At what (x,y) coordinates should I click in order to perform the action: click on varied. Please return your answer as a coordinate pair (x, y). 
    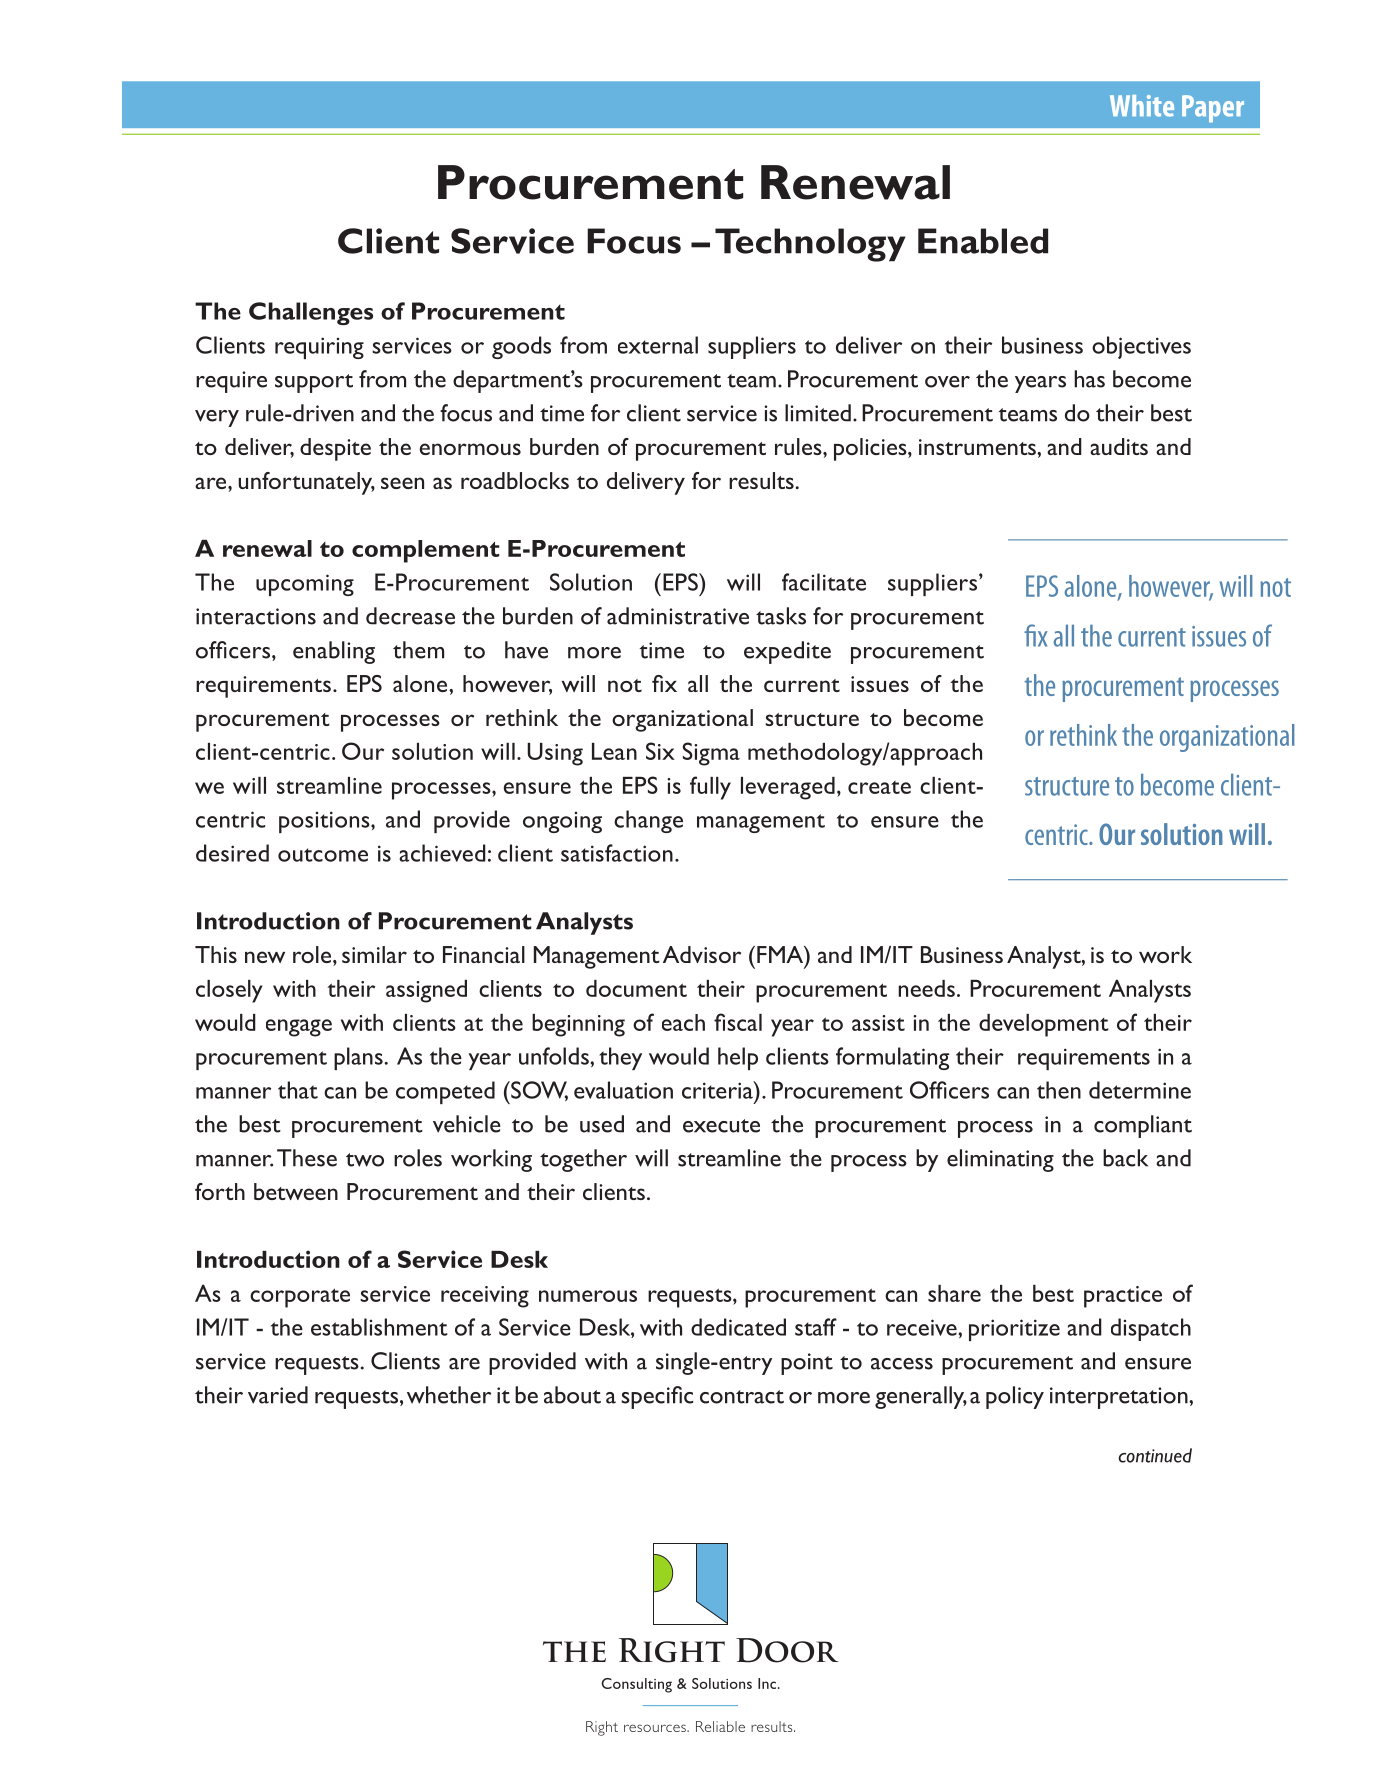
    Looking at the image, I should click on (278, 1395).
